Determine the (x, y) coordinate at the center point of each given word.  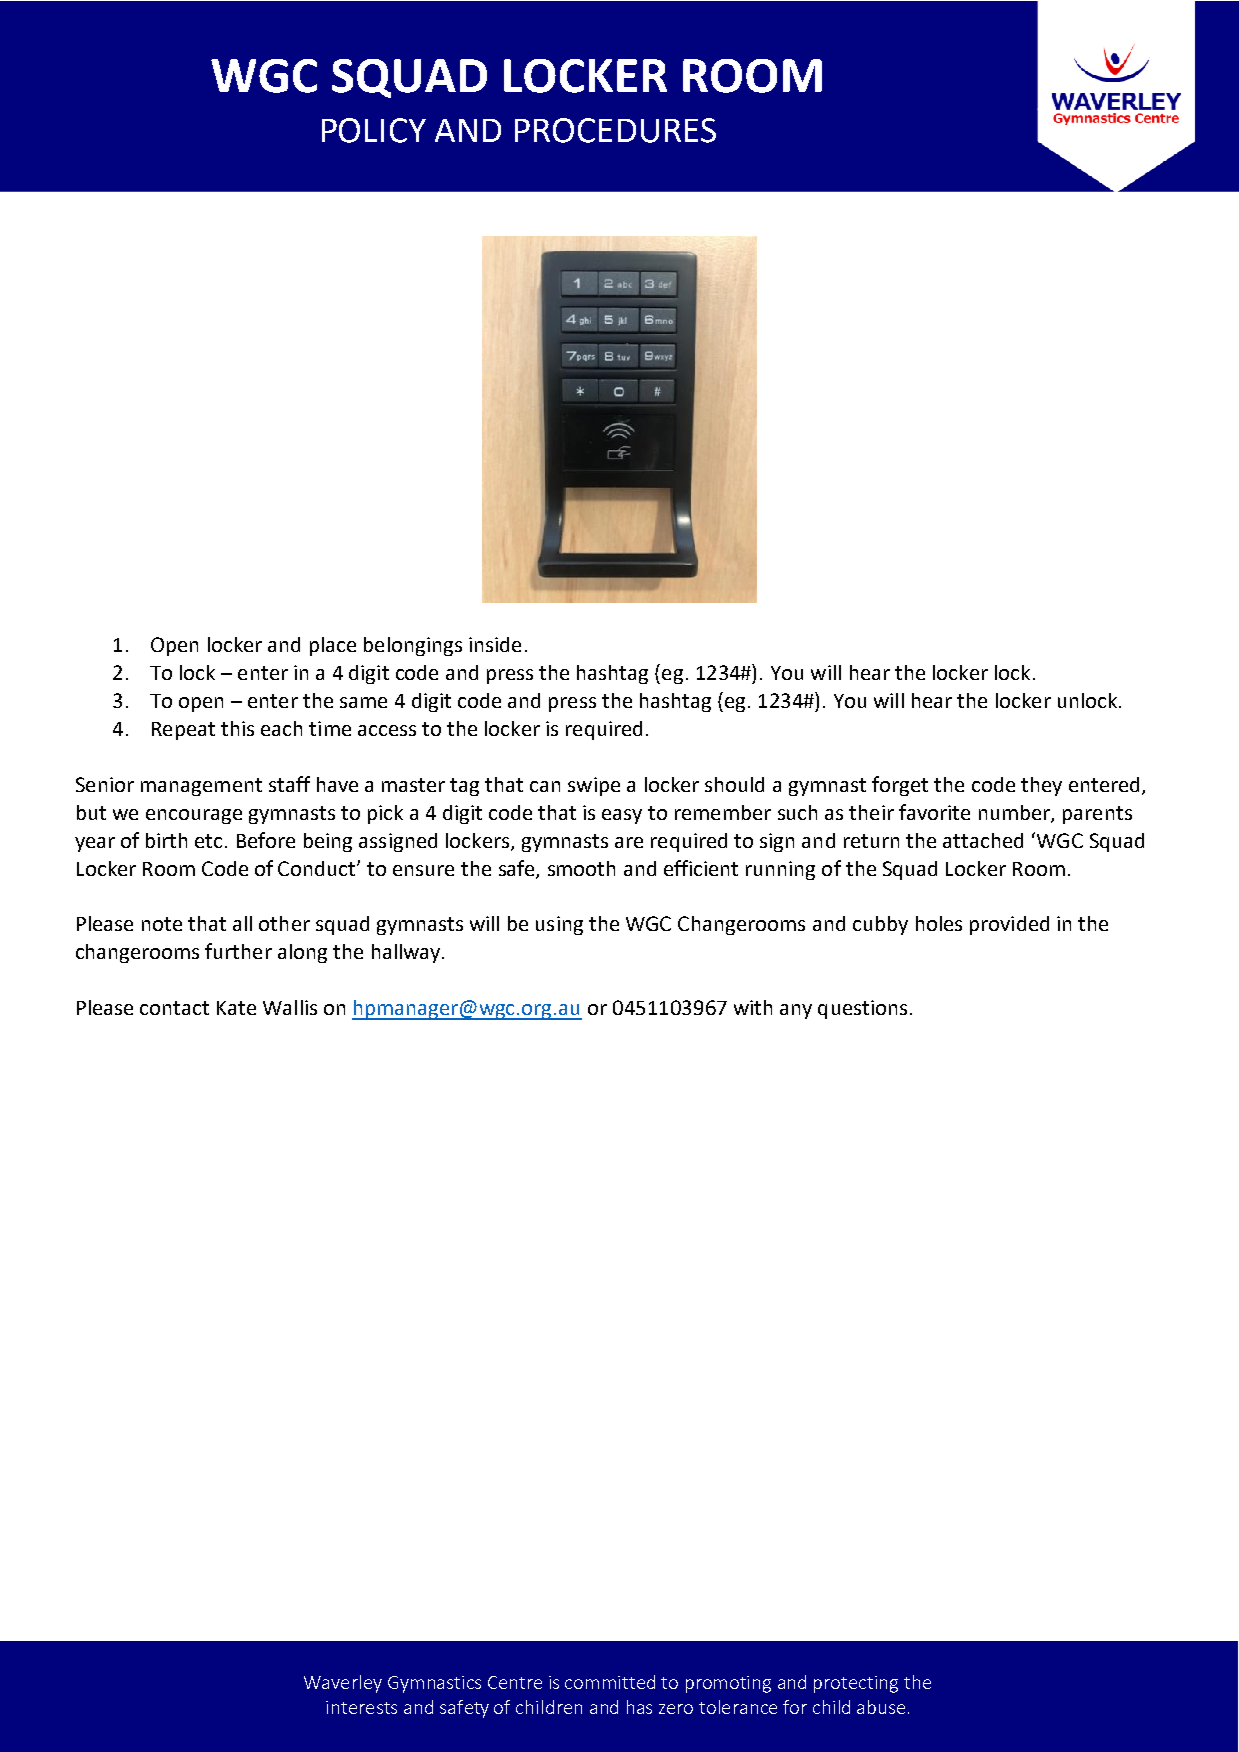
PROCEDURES (615, 130)
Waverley (343, 1684)
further (238, 951)
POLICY (374, 130)
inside (495, 644)
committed (610, 1682)
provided (1009, 925)
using (559, 925)
